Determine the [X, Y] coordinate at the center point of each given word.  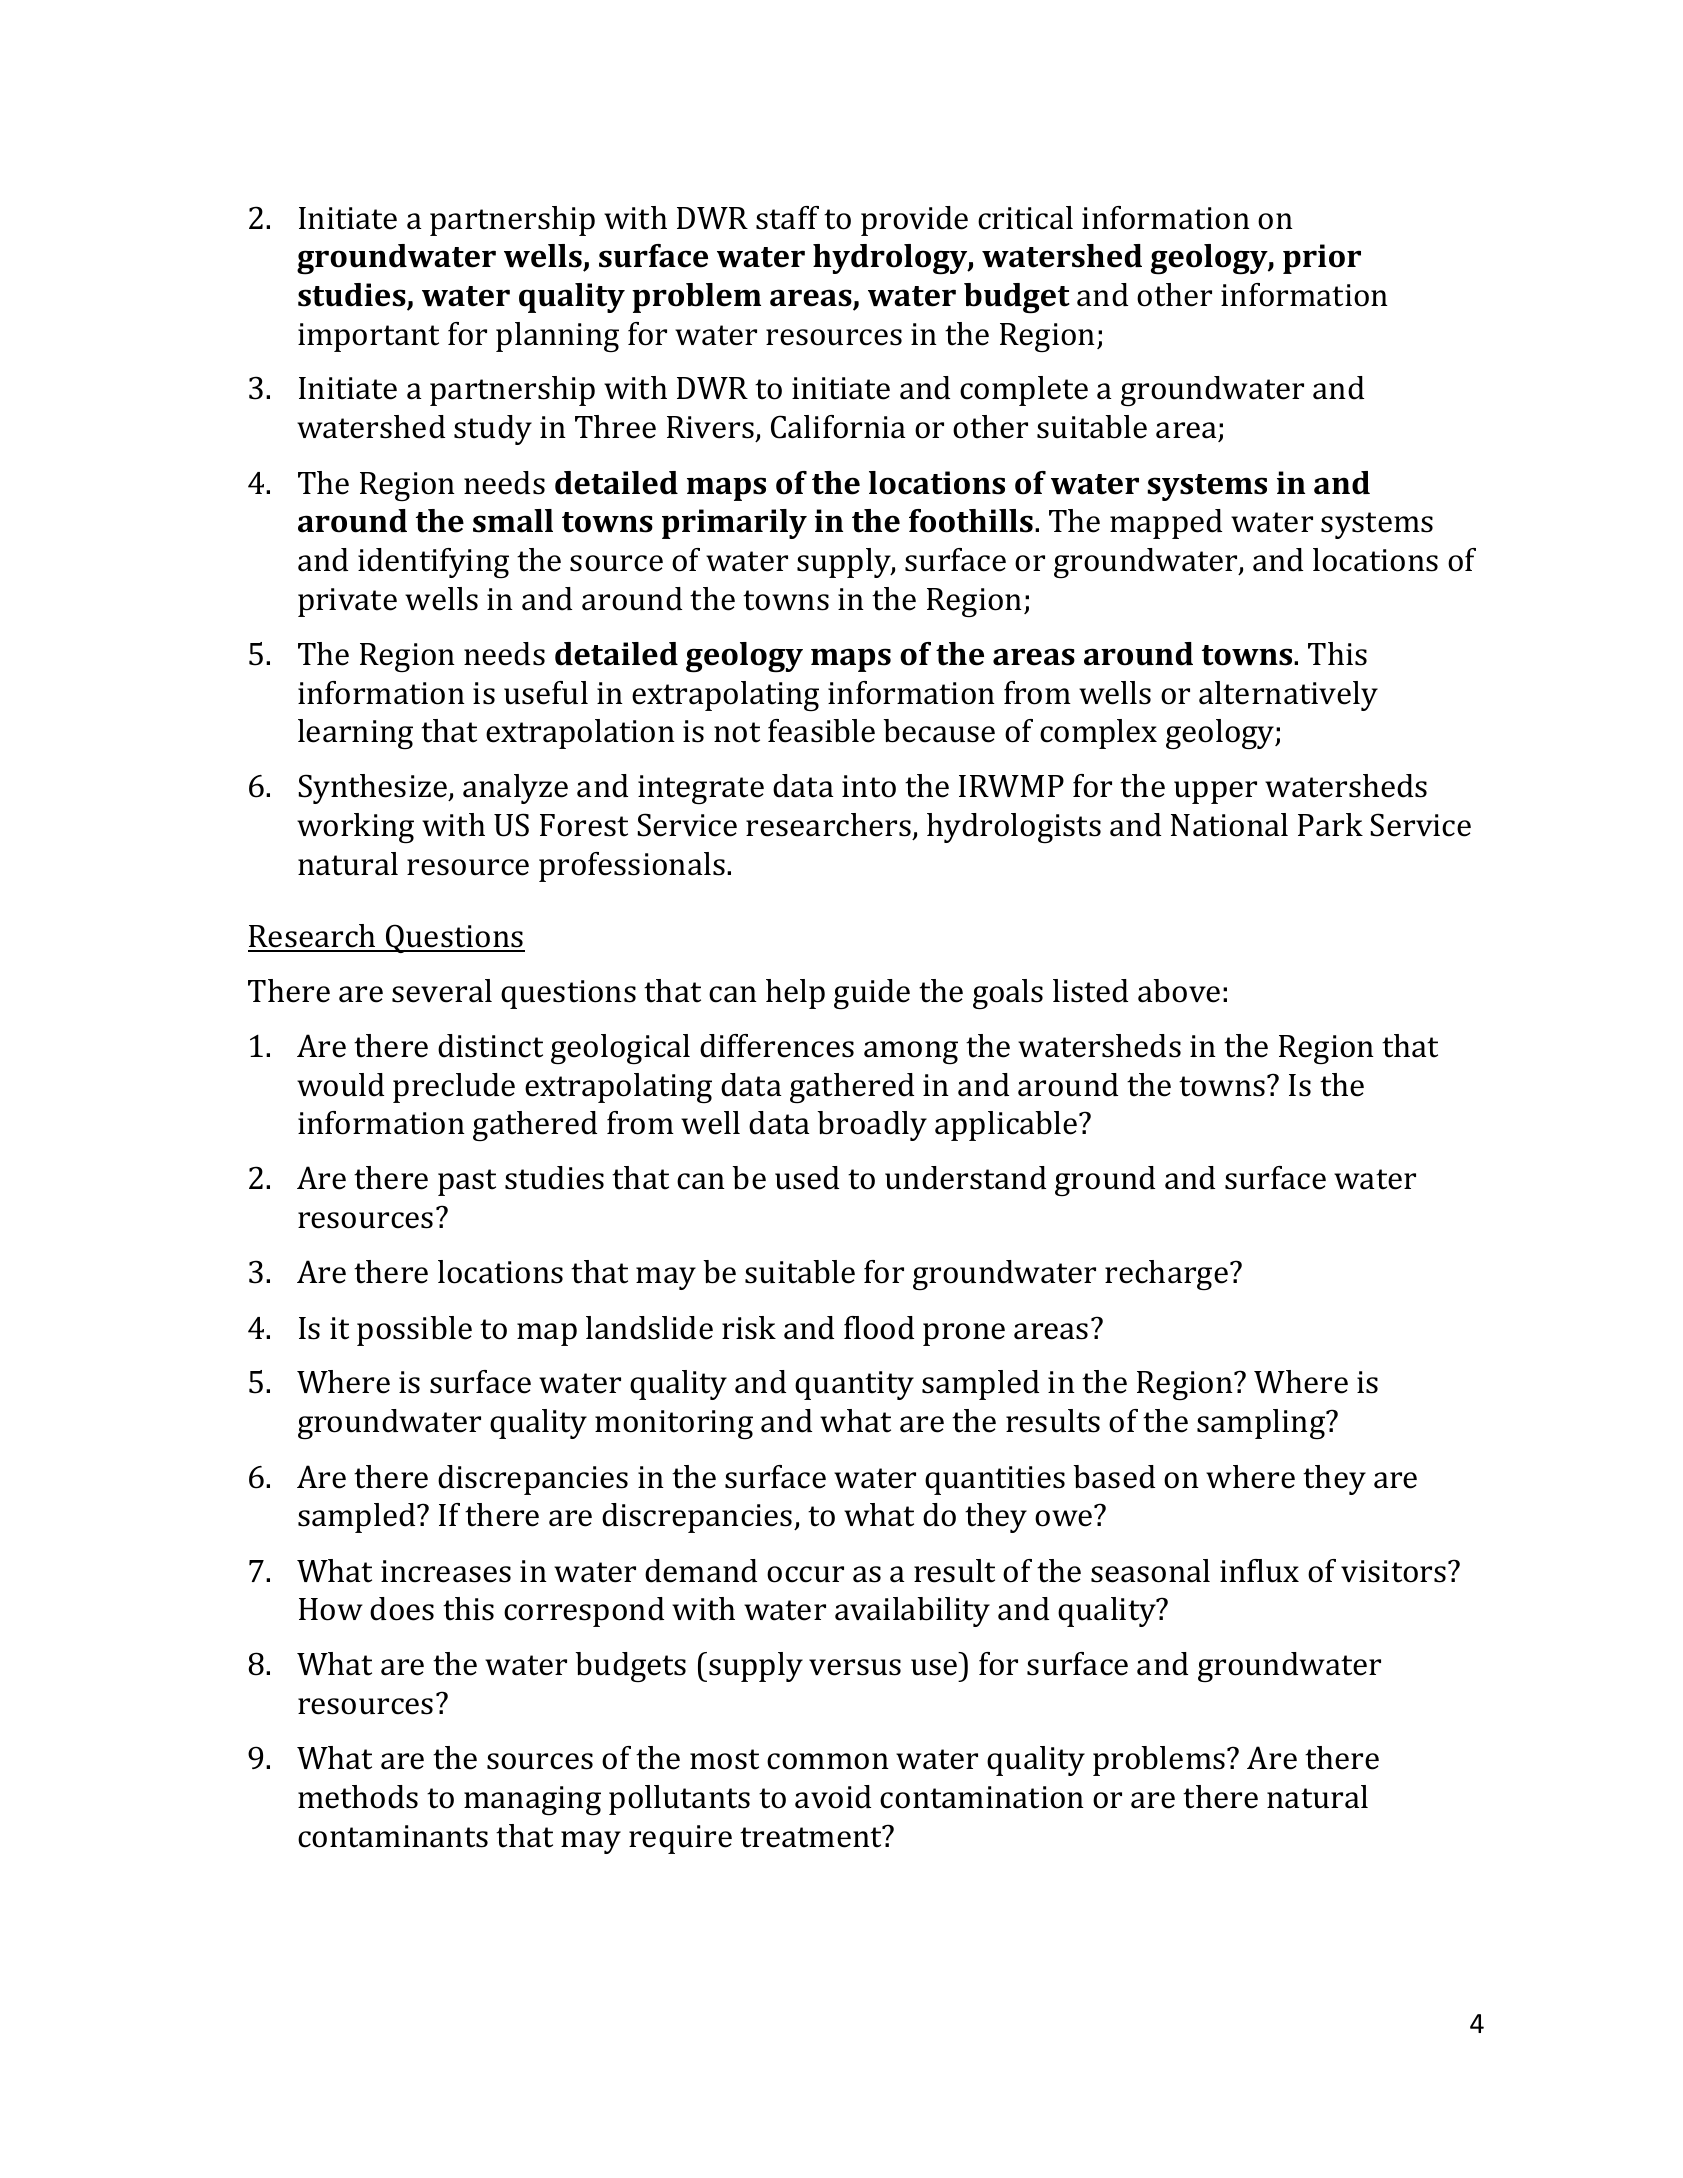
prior [1322, 259]
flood [879, 1328]
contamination [982, 1797]
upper [1215, 792]
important [368, 337]
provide [914, 221]
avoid [833, 1797]
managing [532, 1800]
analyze [515, 789]
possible [414, 1331]
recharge [1166, 1275]
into [869, 786]
